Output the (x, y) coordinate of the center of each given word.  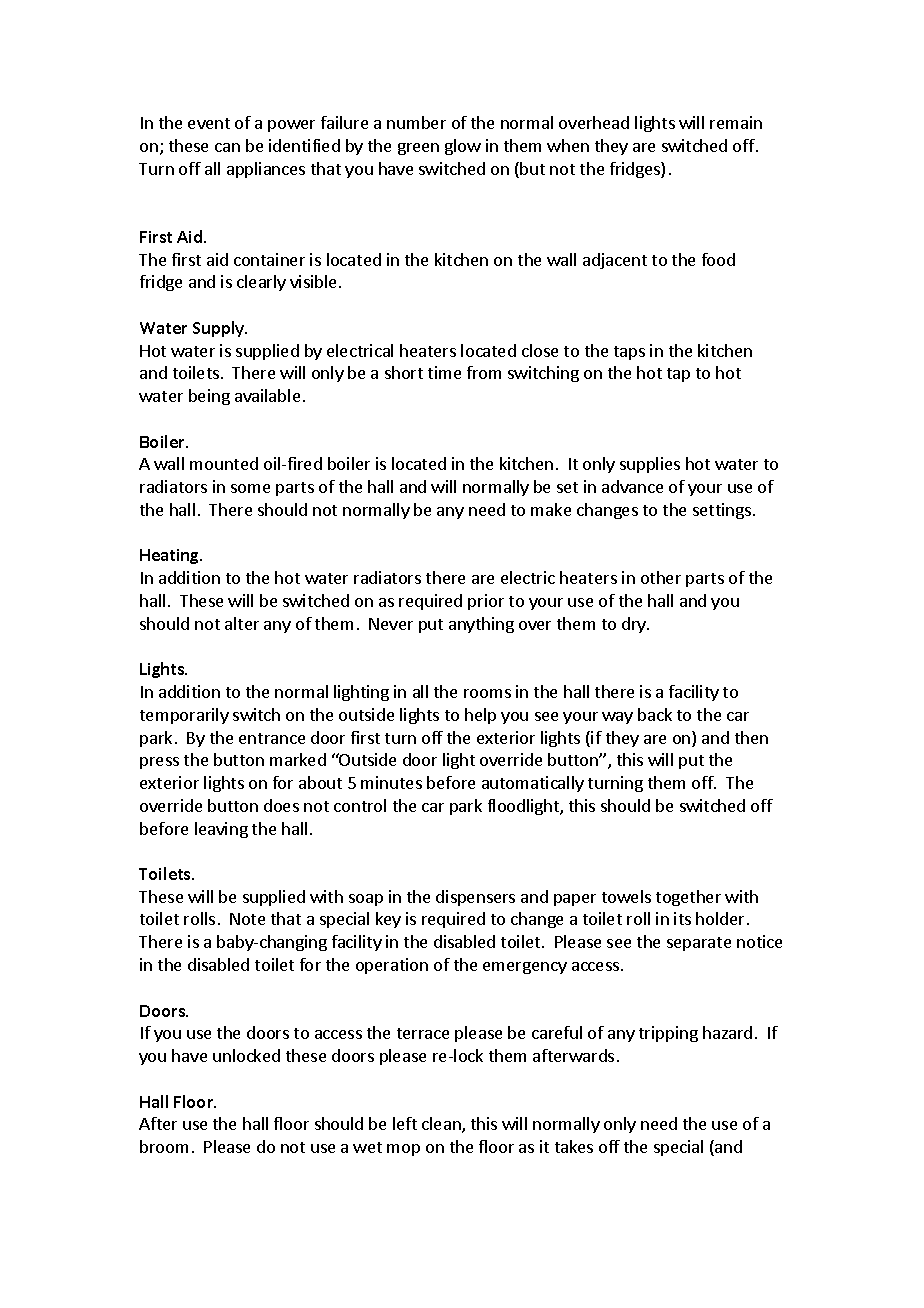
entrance (272, 738)
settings (722, 511)
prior (486, 602)
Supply (220, 329)
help (480, 716)
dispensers (475, 898)
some (250, 488)
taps (629, 353)
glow (463, 147)
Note (247, 919)
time (444, 372)
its (682, 918)
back (655, 714)
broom (164, 1146)
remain (736, 122)
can (227, 147)
